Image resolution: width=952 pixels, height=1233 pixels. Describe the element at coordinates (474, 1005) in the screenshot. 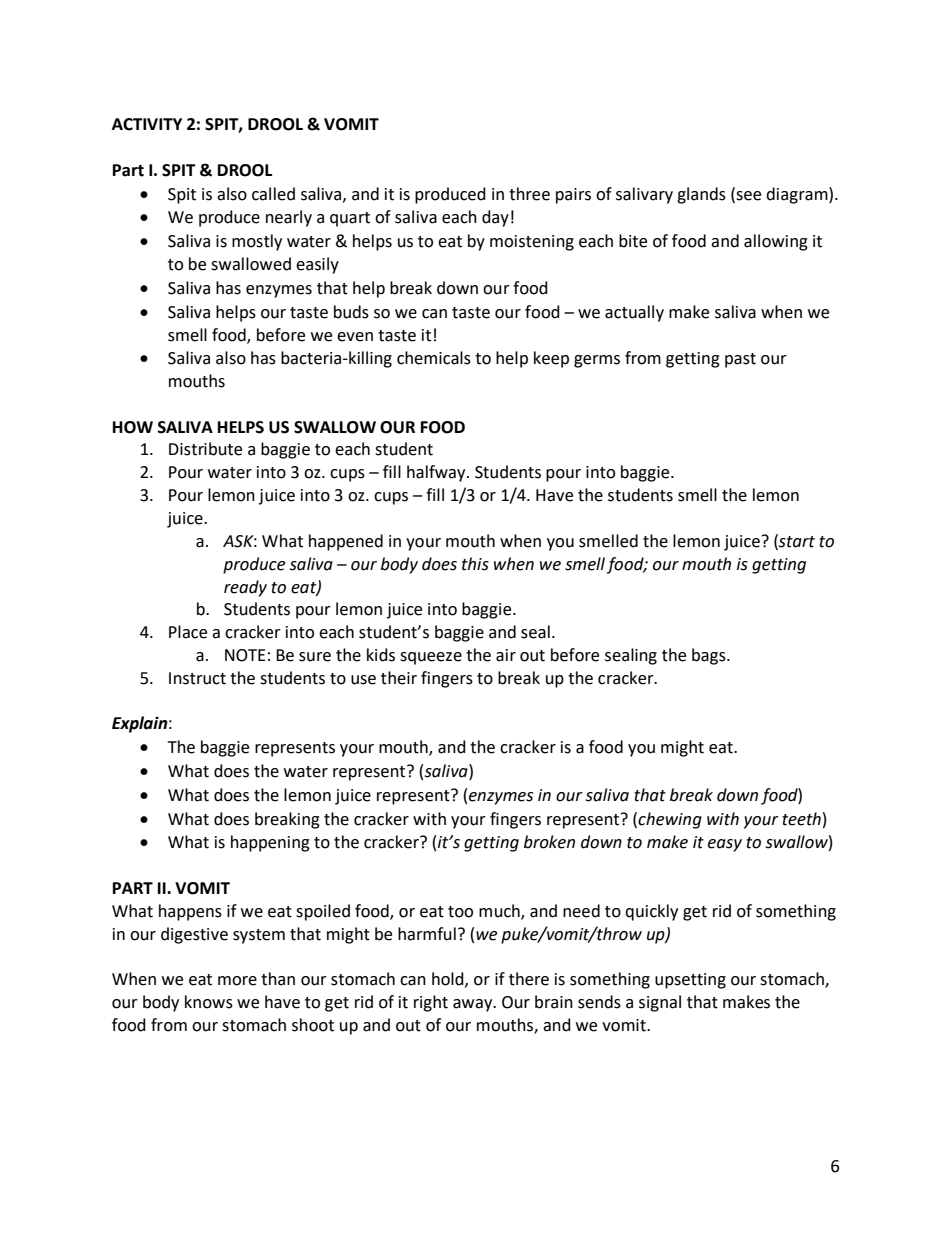

I see `away` at that location.
